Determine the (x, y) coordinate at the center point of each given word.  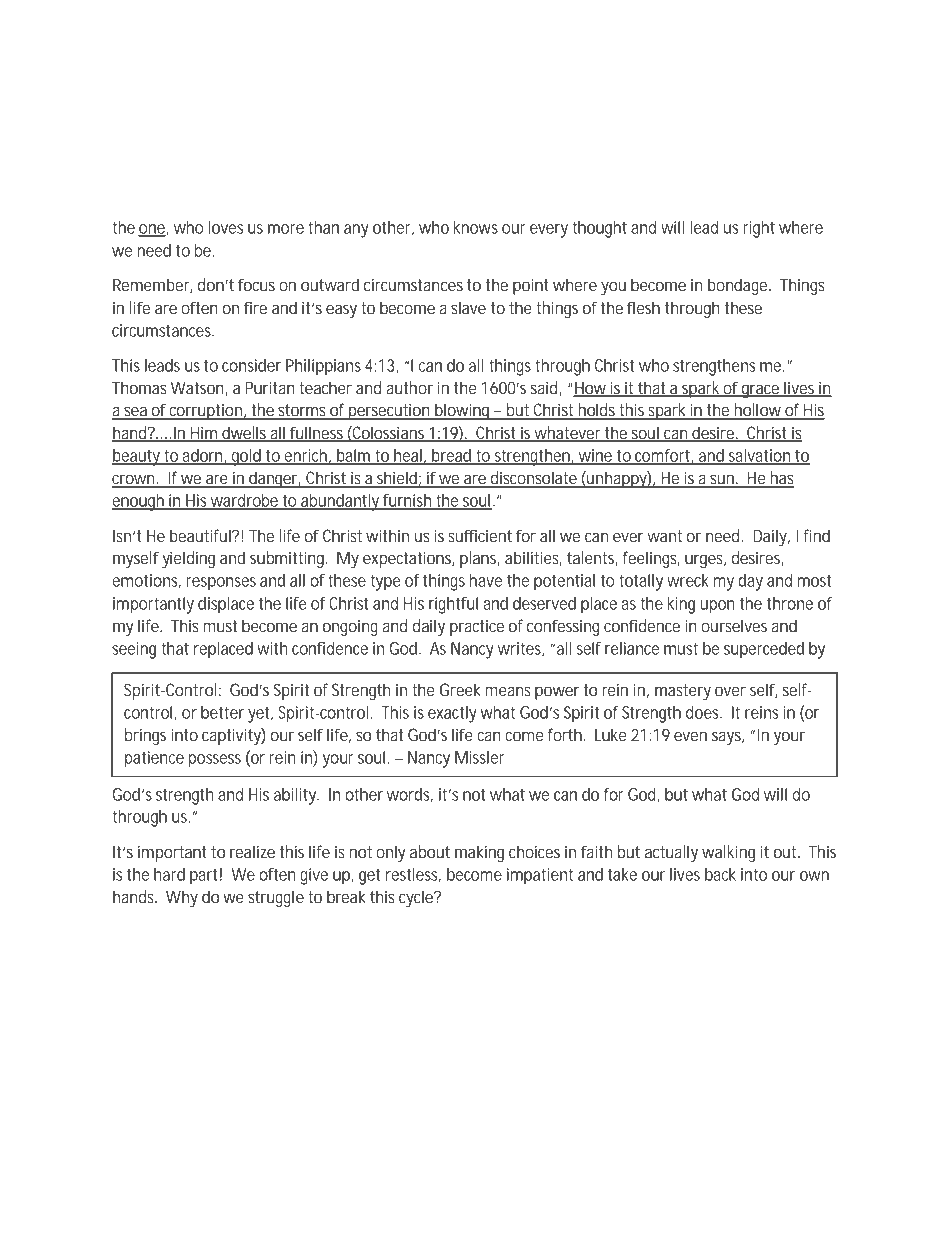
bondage (739, 286)
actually (671, 853)
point (531, 286)
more (286, 229)
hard (169, 874)
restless (413, 875)
